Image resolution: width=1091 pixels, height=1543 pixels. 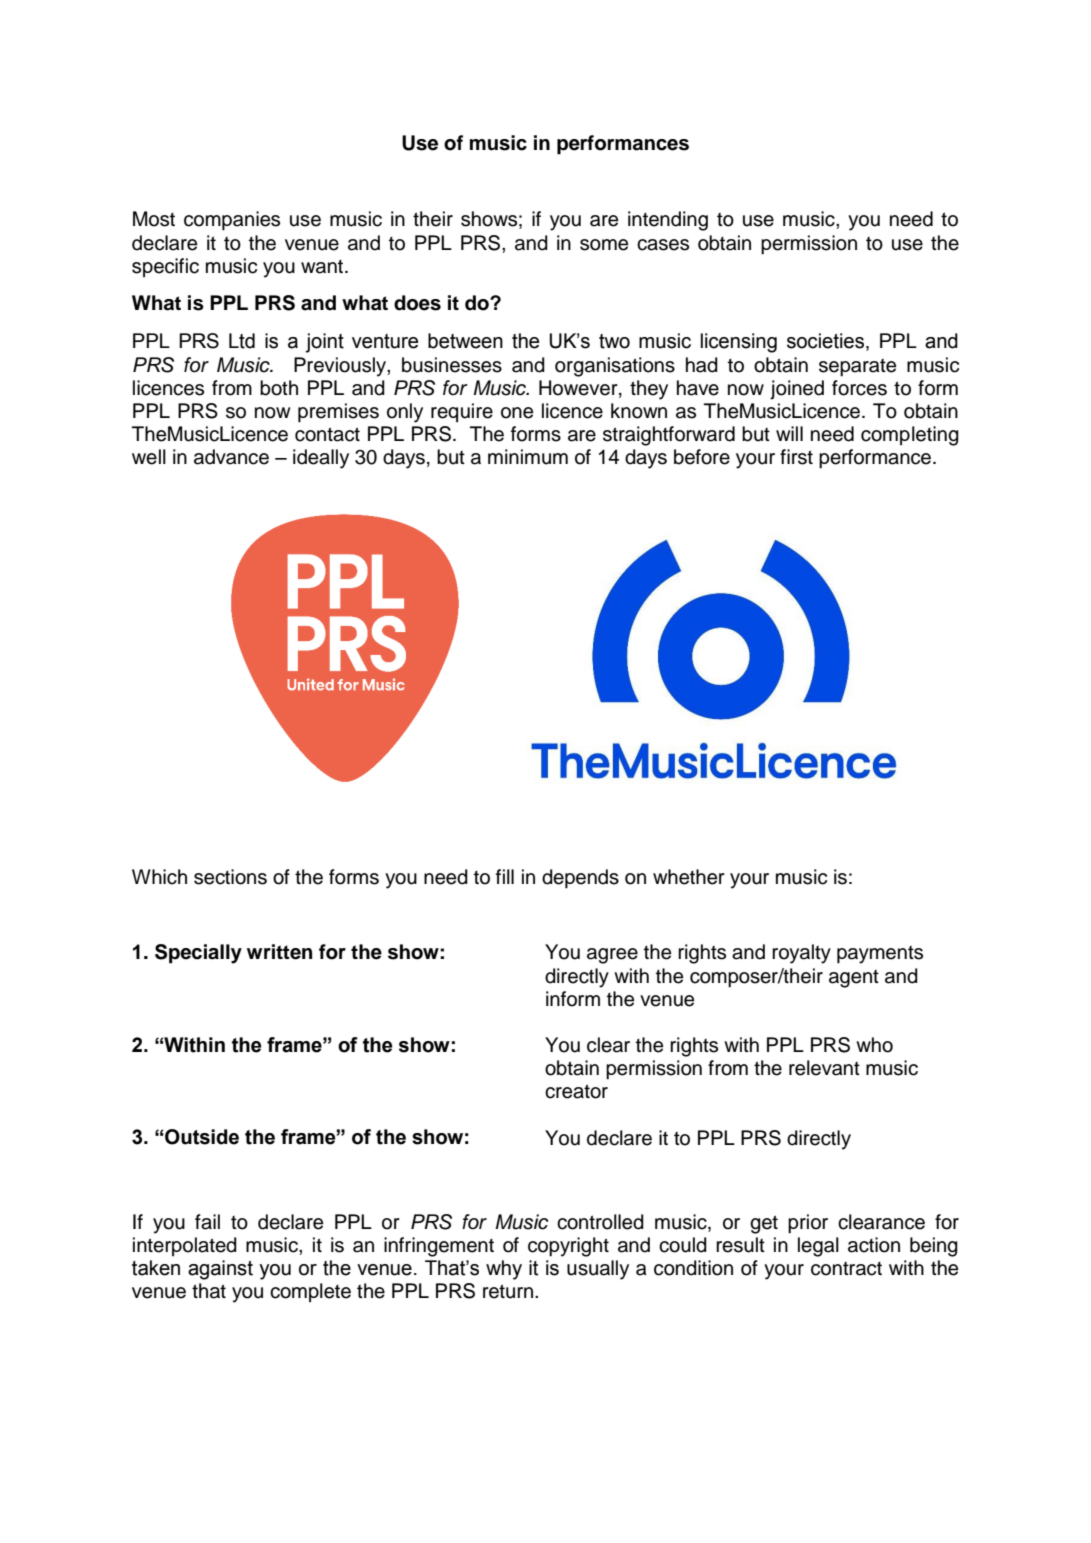 I want to click on royalty, so click(x=801, y=954).
